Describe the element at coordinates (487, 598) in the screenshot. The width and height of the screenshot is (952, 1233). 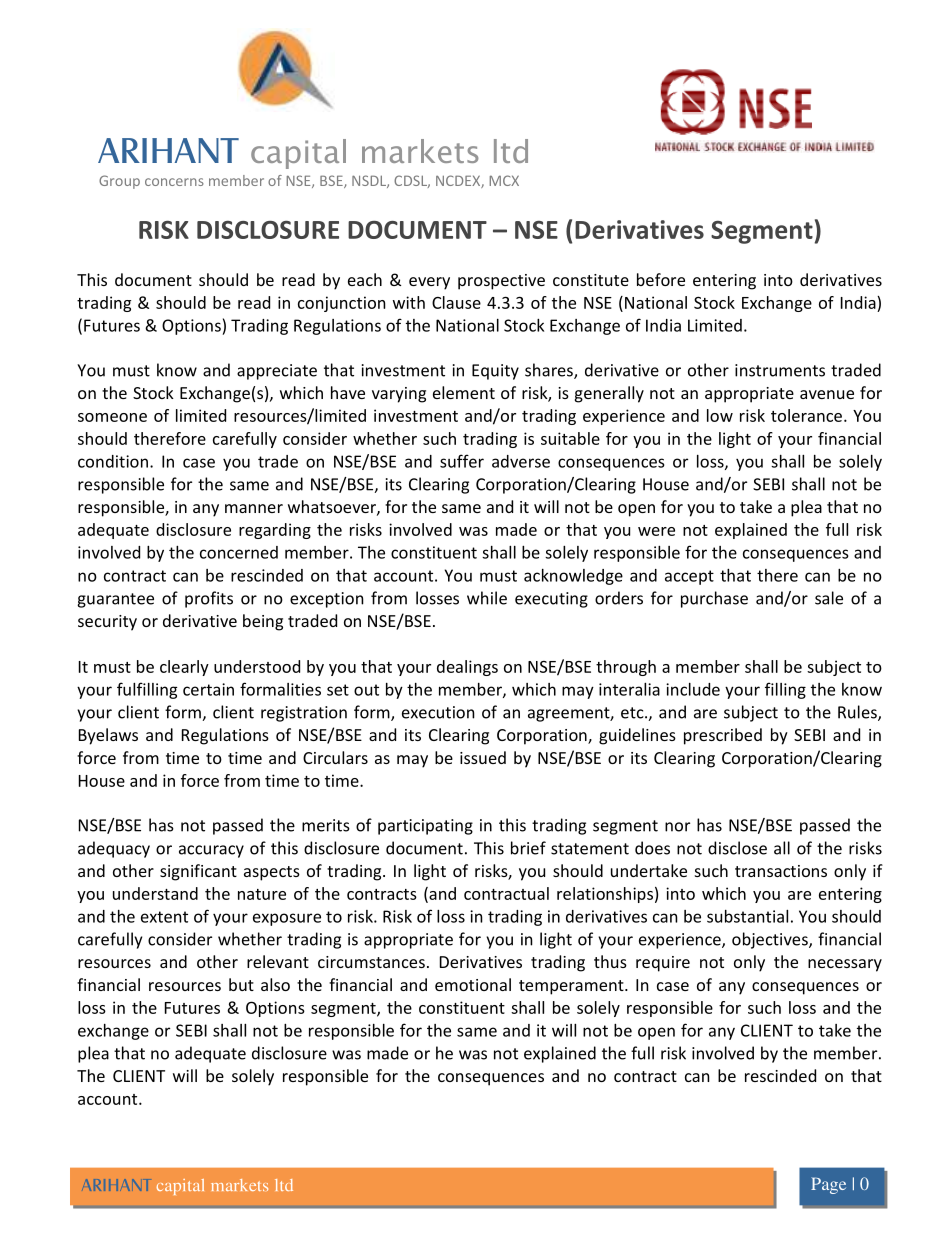
I see `while` at that location.
